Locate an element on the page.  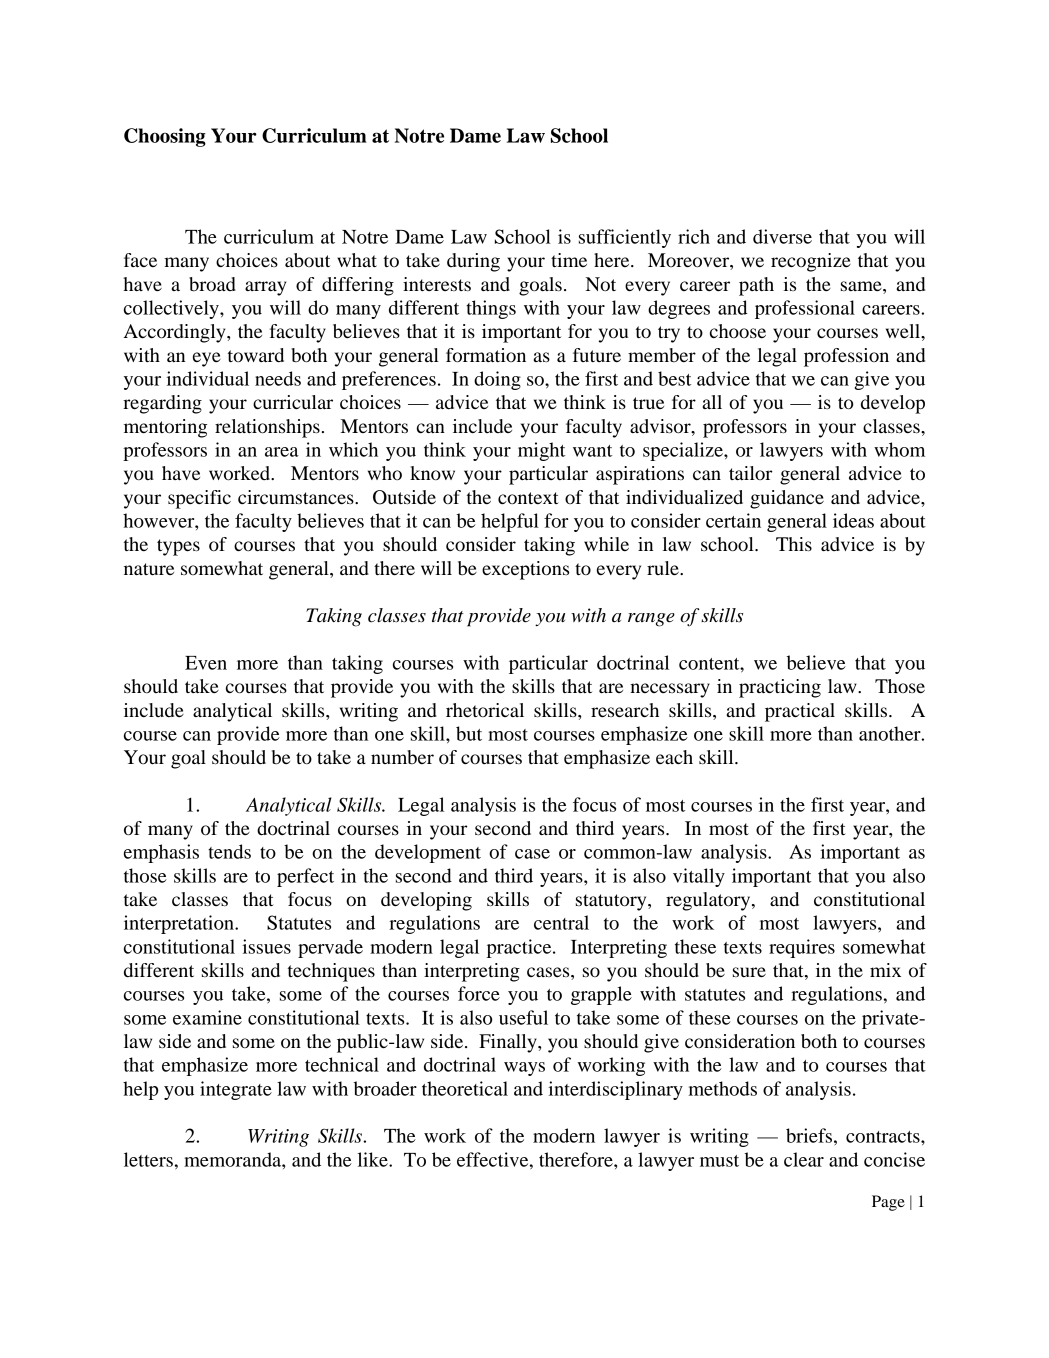
time is located at coordinates (569, 260).
